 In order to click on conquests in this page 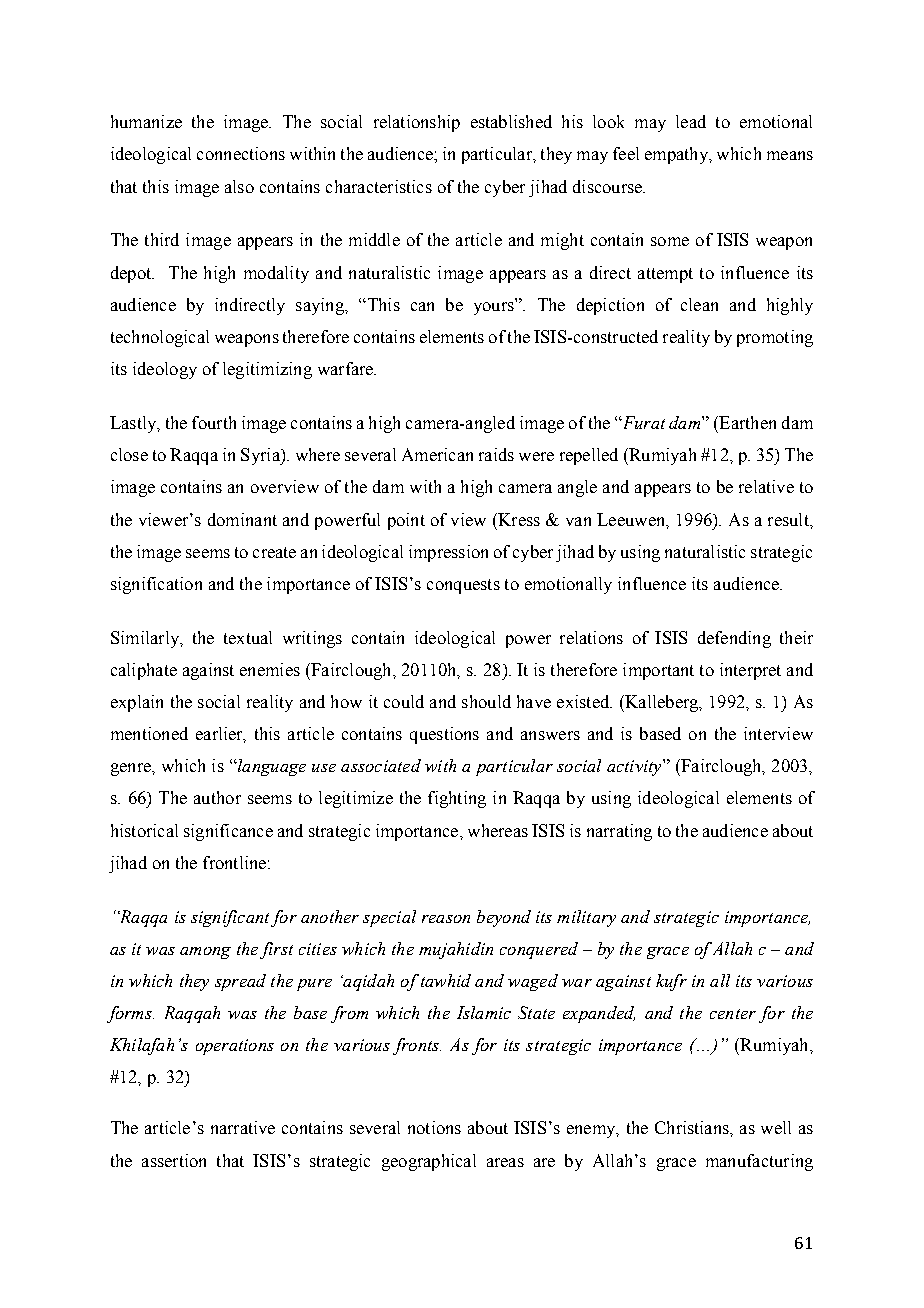, I will do `click(463, 586)`.
